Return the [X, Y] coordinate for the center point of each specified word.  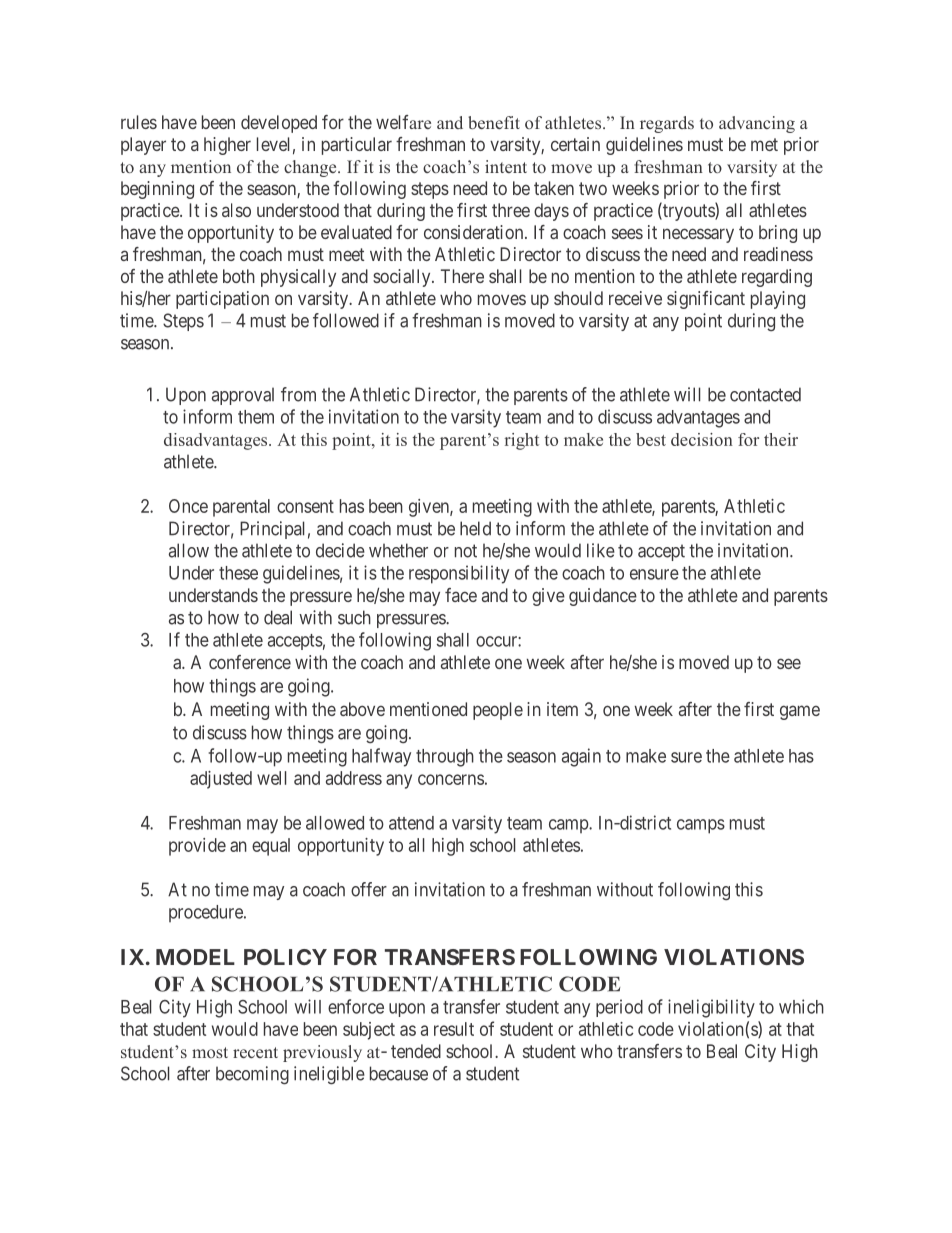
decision [702, 439]
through [445, 758]
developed [279, 124]
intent [506, 166]
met [764, 144]
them [256, 417]
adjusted [221, 780]
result [454, 1029]
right [522, 441]
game [800, 712]
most [210, 1052]
